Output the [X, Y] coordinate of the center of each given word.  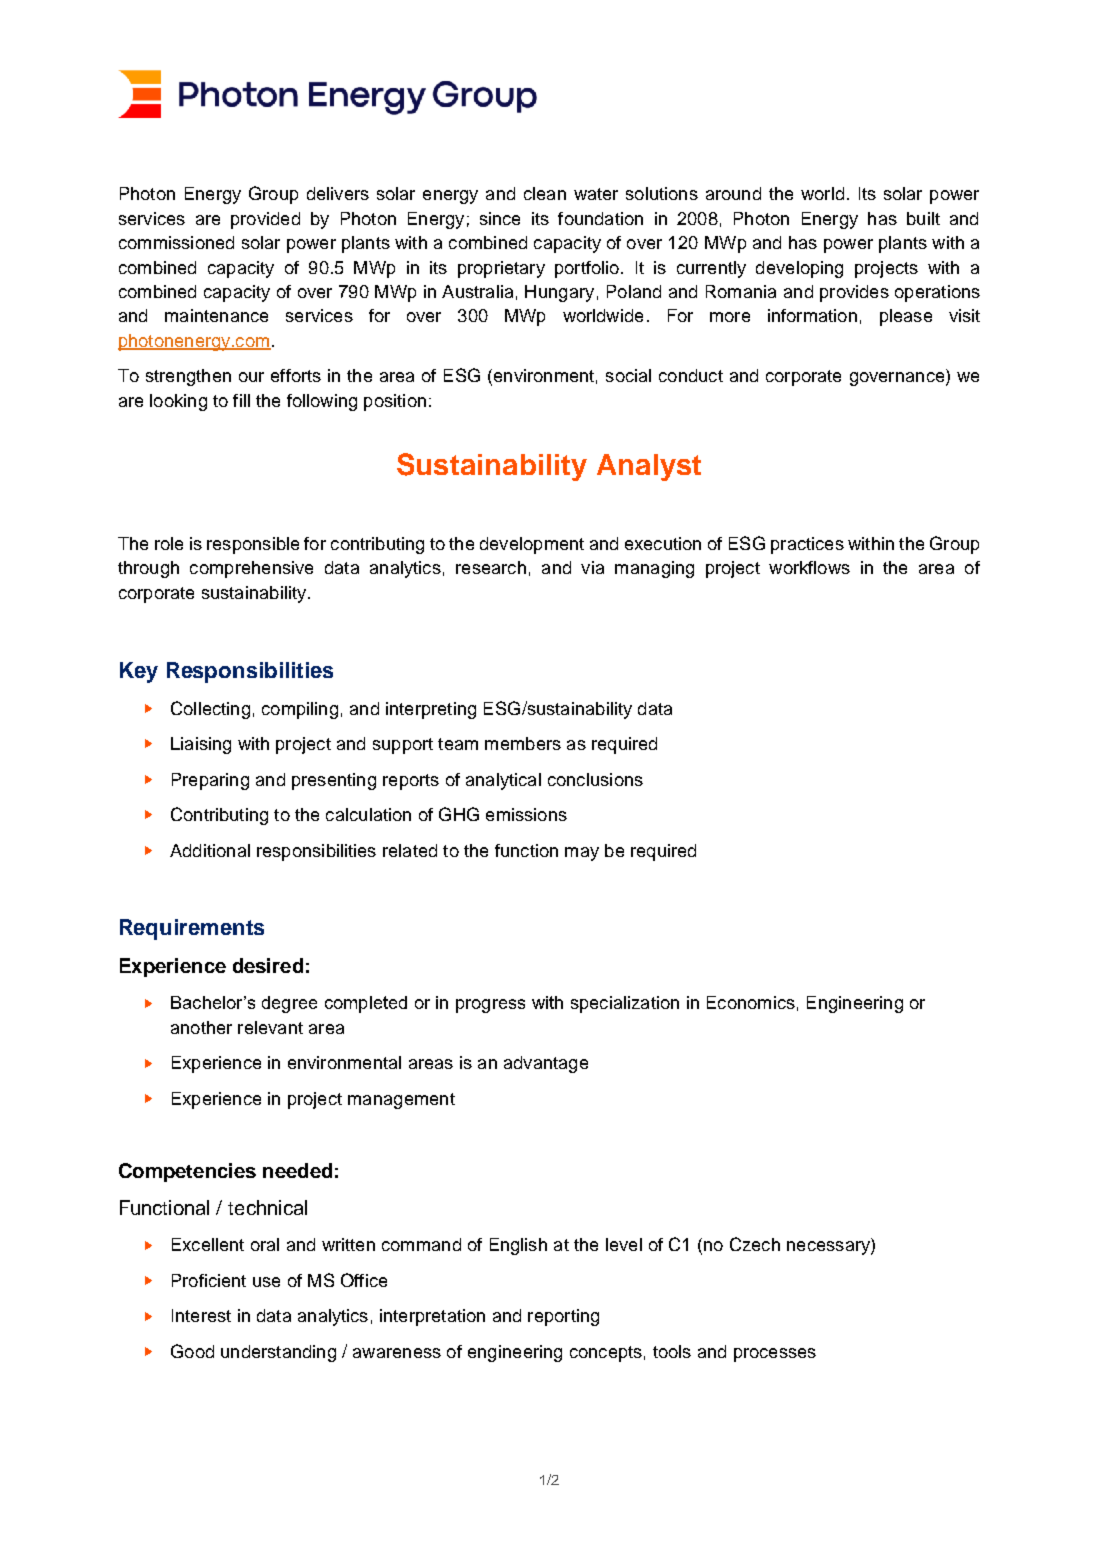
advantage [546, 1064]
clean [545, 193]
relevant [270, 1027]
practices [807, 545]
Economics [751, 1002]
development [532, 545]
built [923, 218]
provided [265, 220]
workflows [809, 567]
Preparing [210, 781]
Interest [201, 1315]
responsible [253, 545]
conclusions [595, 779]
